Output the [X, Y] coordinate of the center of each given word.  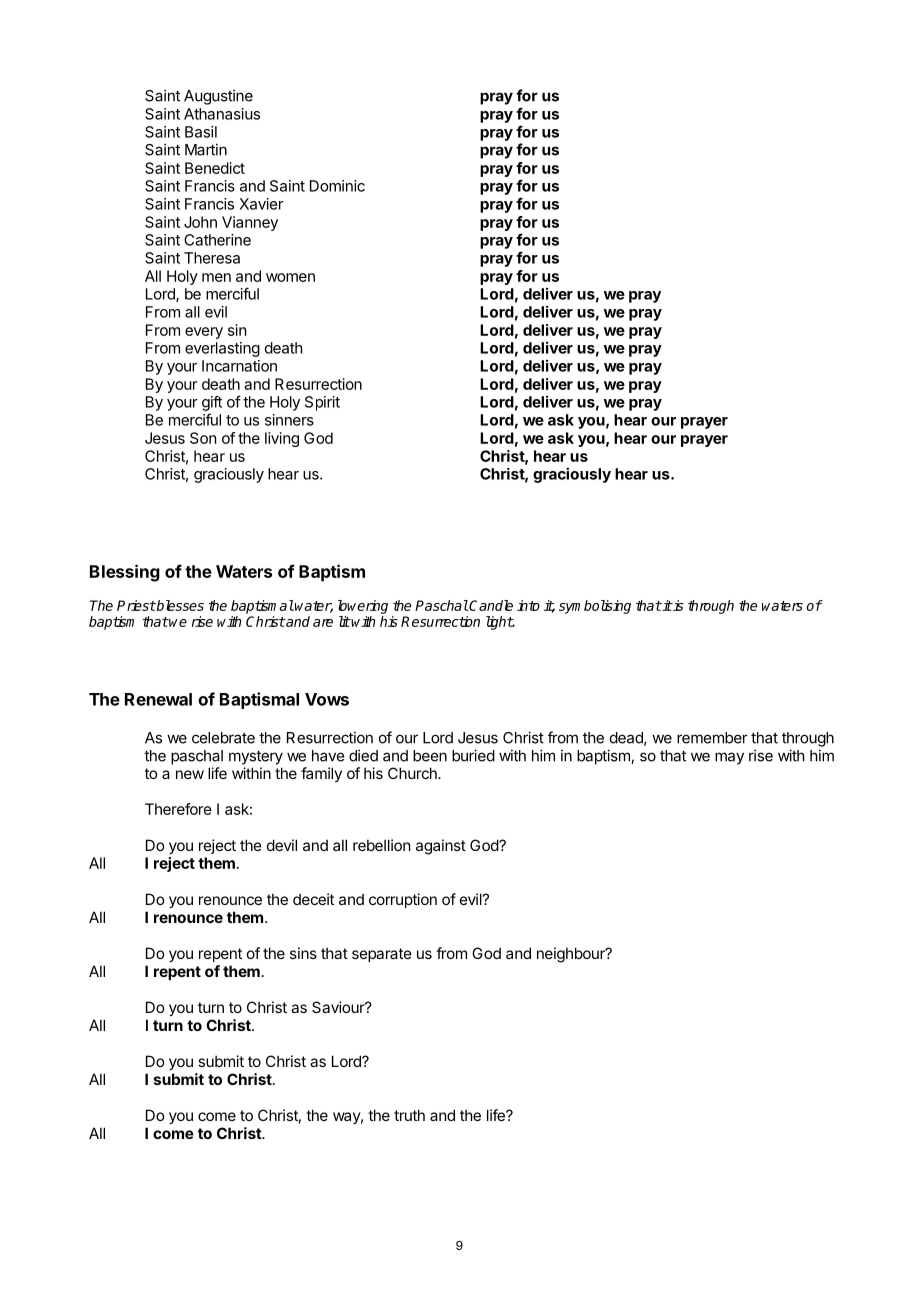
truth [409, 1115]
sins [303, 953]
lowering [363, 607]
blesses [179, 605]
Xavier [261, 204]
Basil [201, 132]
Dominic [337, 186]
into [528, 605]
